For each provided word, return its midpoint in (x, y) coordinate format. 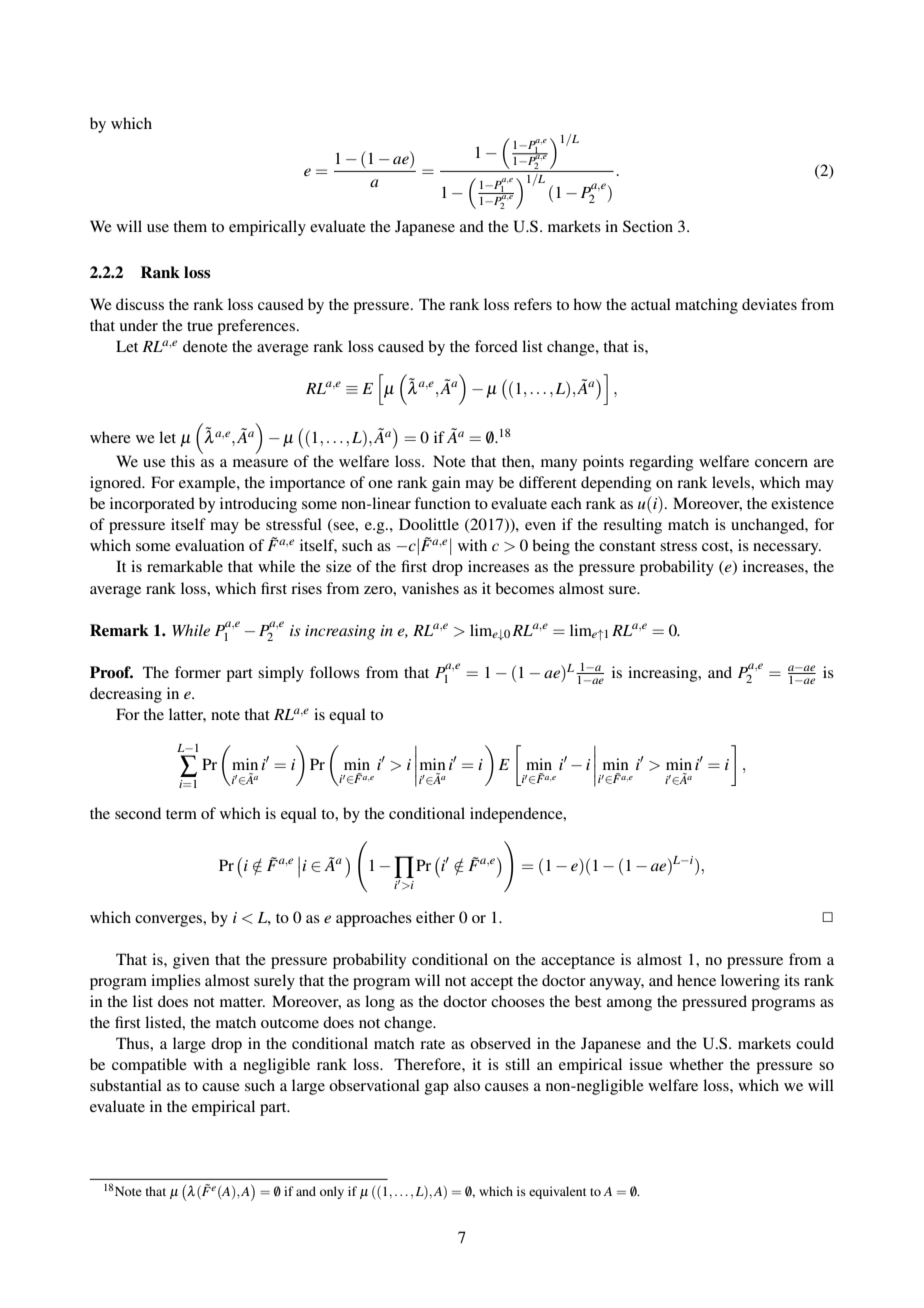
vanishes (430, 588)
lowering (750, 982)
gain (446, 484)
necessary (787, 549)
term (181, 814)
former (198, 672)
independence (517, 815)
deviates (769, 304)
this (183, 461)
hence (696, 980)
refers (533, 304)
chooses (518, 1001)
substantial (126, 1085)
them (190, 226)
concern (781, 463)
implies (176, 982)
